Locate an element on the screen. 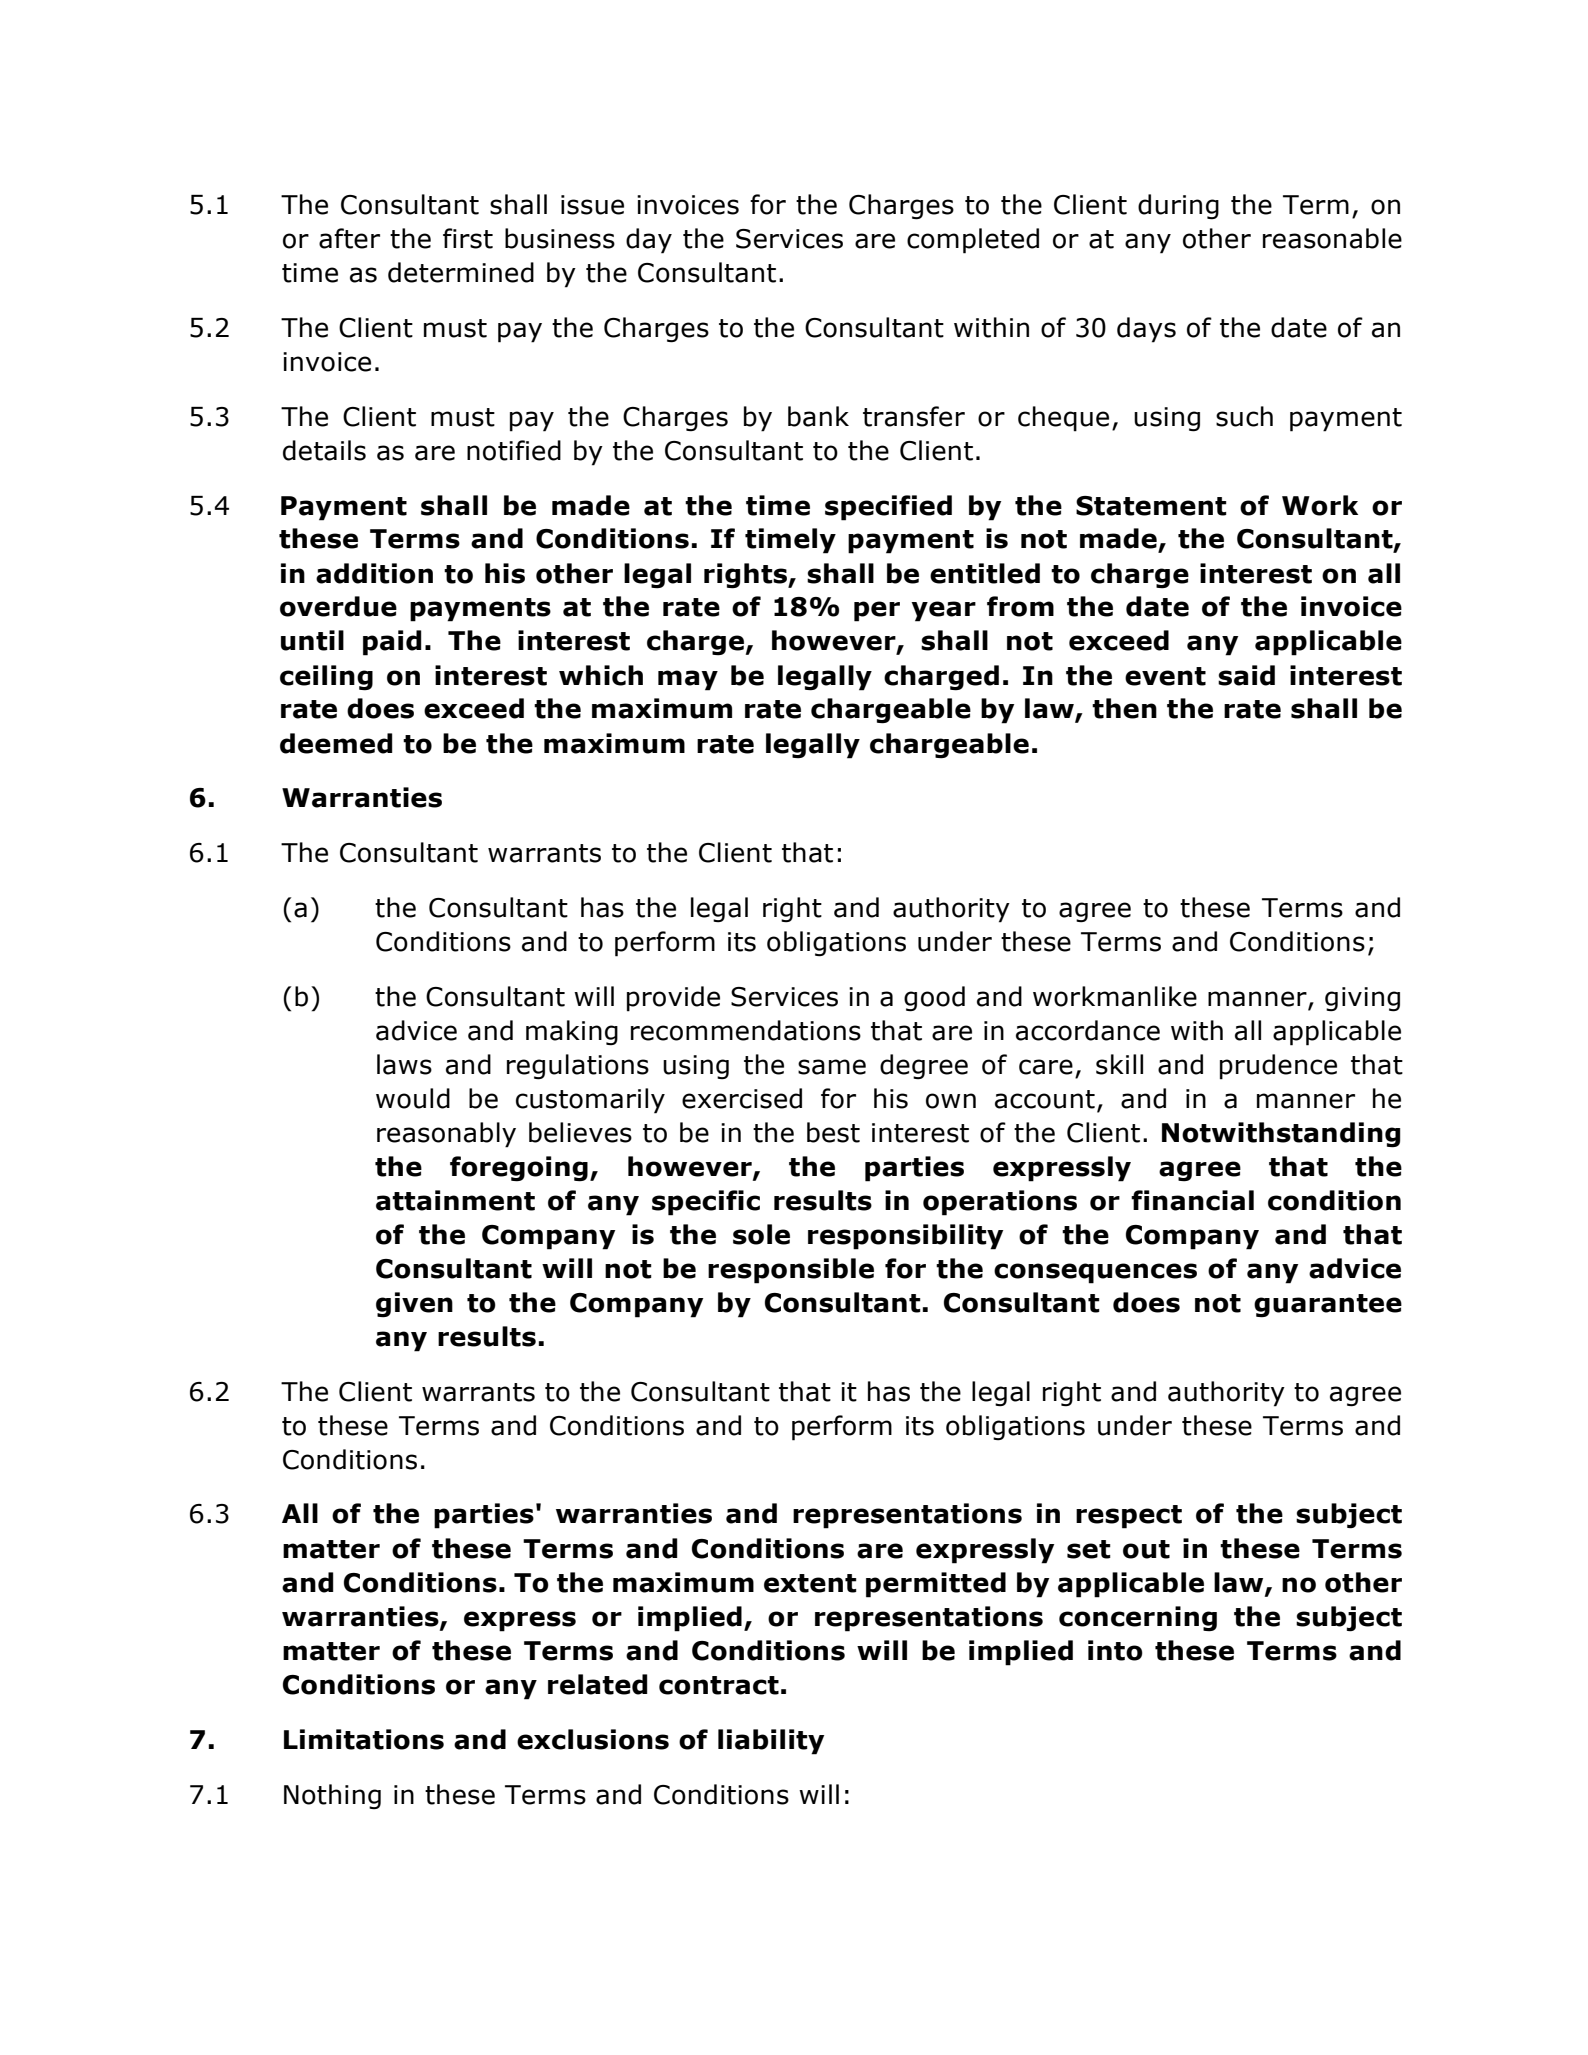 The width and height of the screenshot is (1588, 2055). completed is located at coordinates (973, 241).
